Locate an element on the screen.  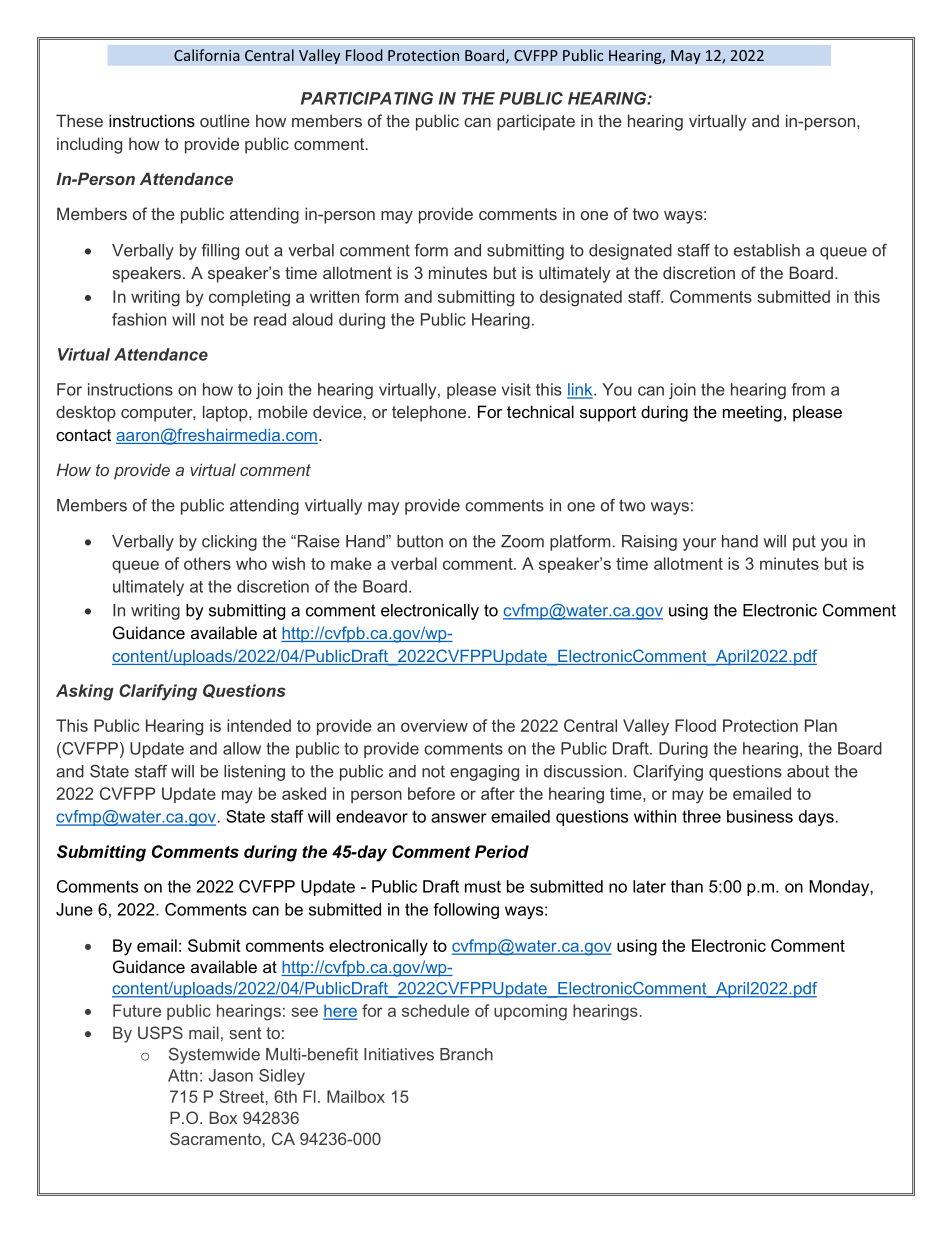
fashion is located at coordinates (139, 319).
